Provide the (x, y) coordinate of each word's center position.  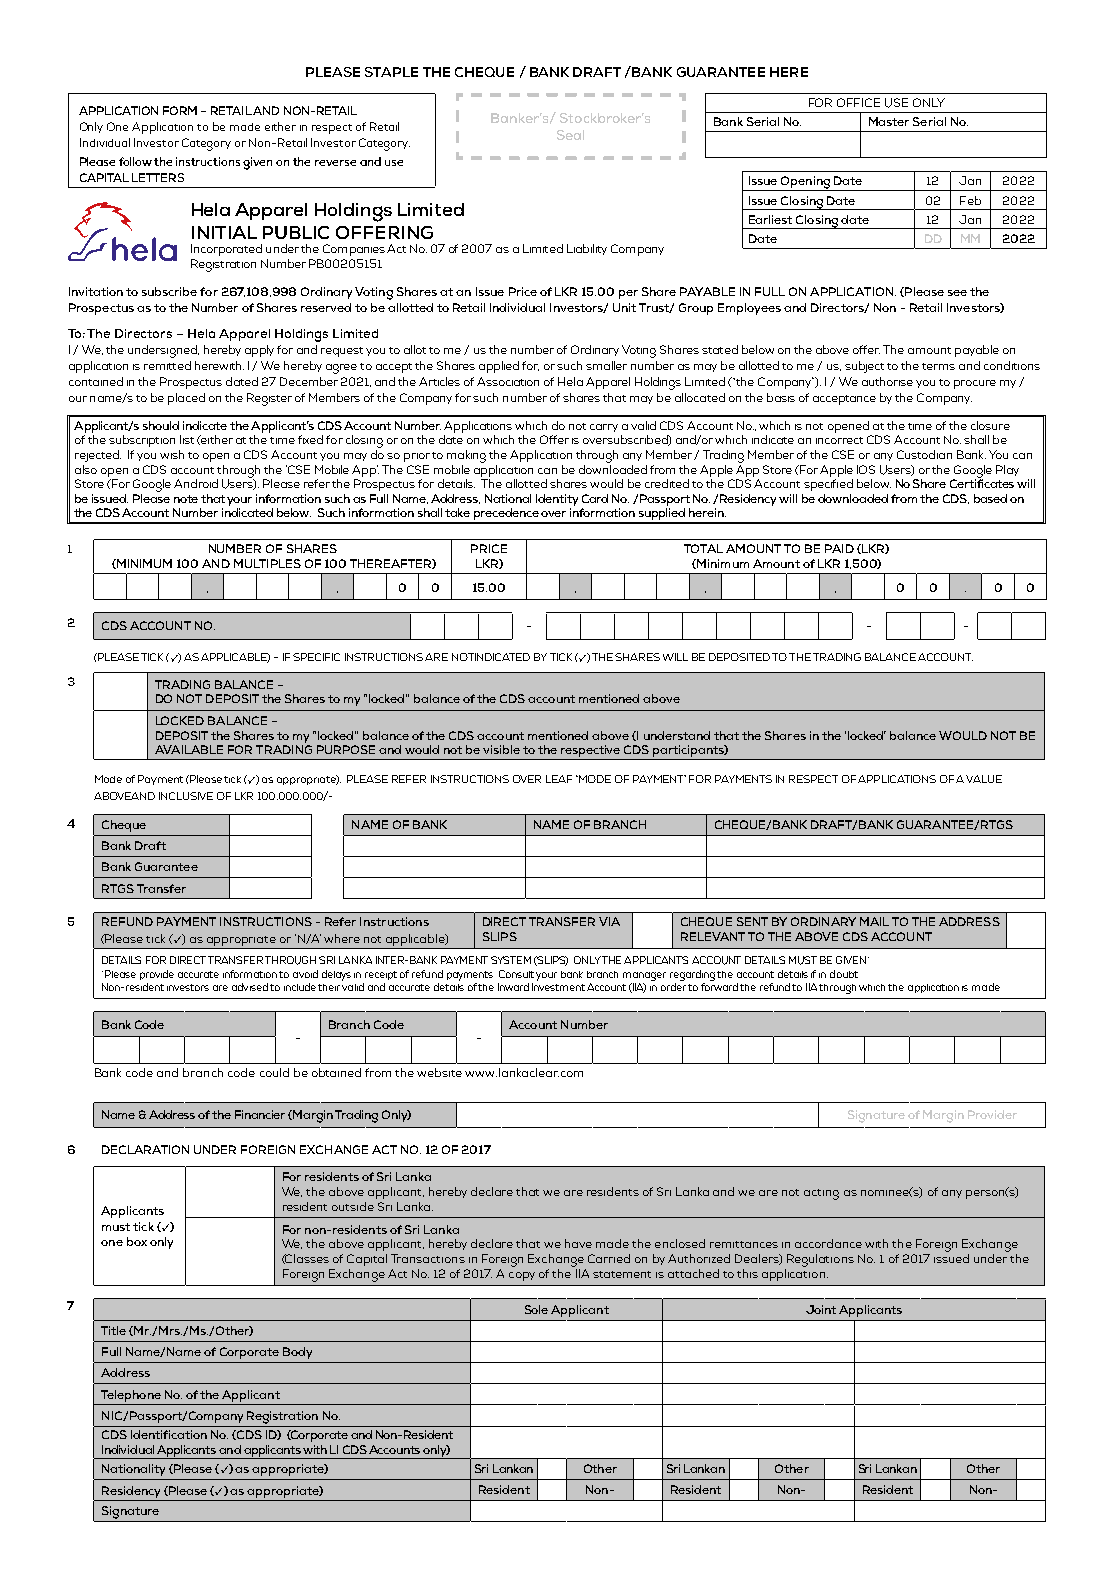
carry (604, 428)
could (274, 1072)
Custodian (924, 454)
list (187, 439)
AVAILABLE (189, 749)
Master (889, 121)
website (439, 1072)
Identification (169, 1434)
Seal (570, 135)
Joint (821, 1309)
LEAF (559, 779)
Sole (536, 1309)
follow (135, 161)
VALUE (984, 779)
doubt (844, 974)
